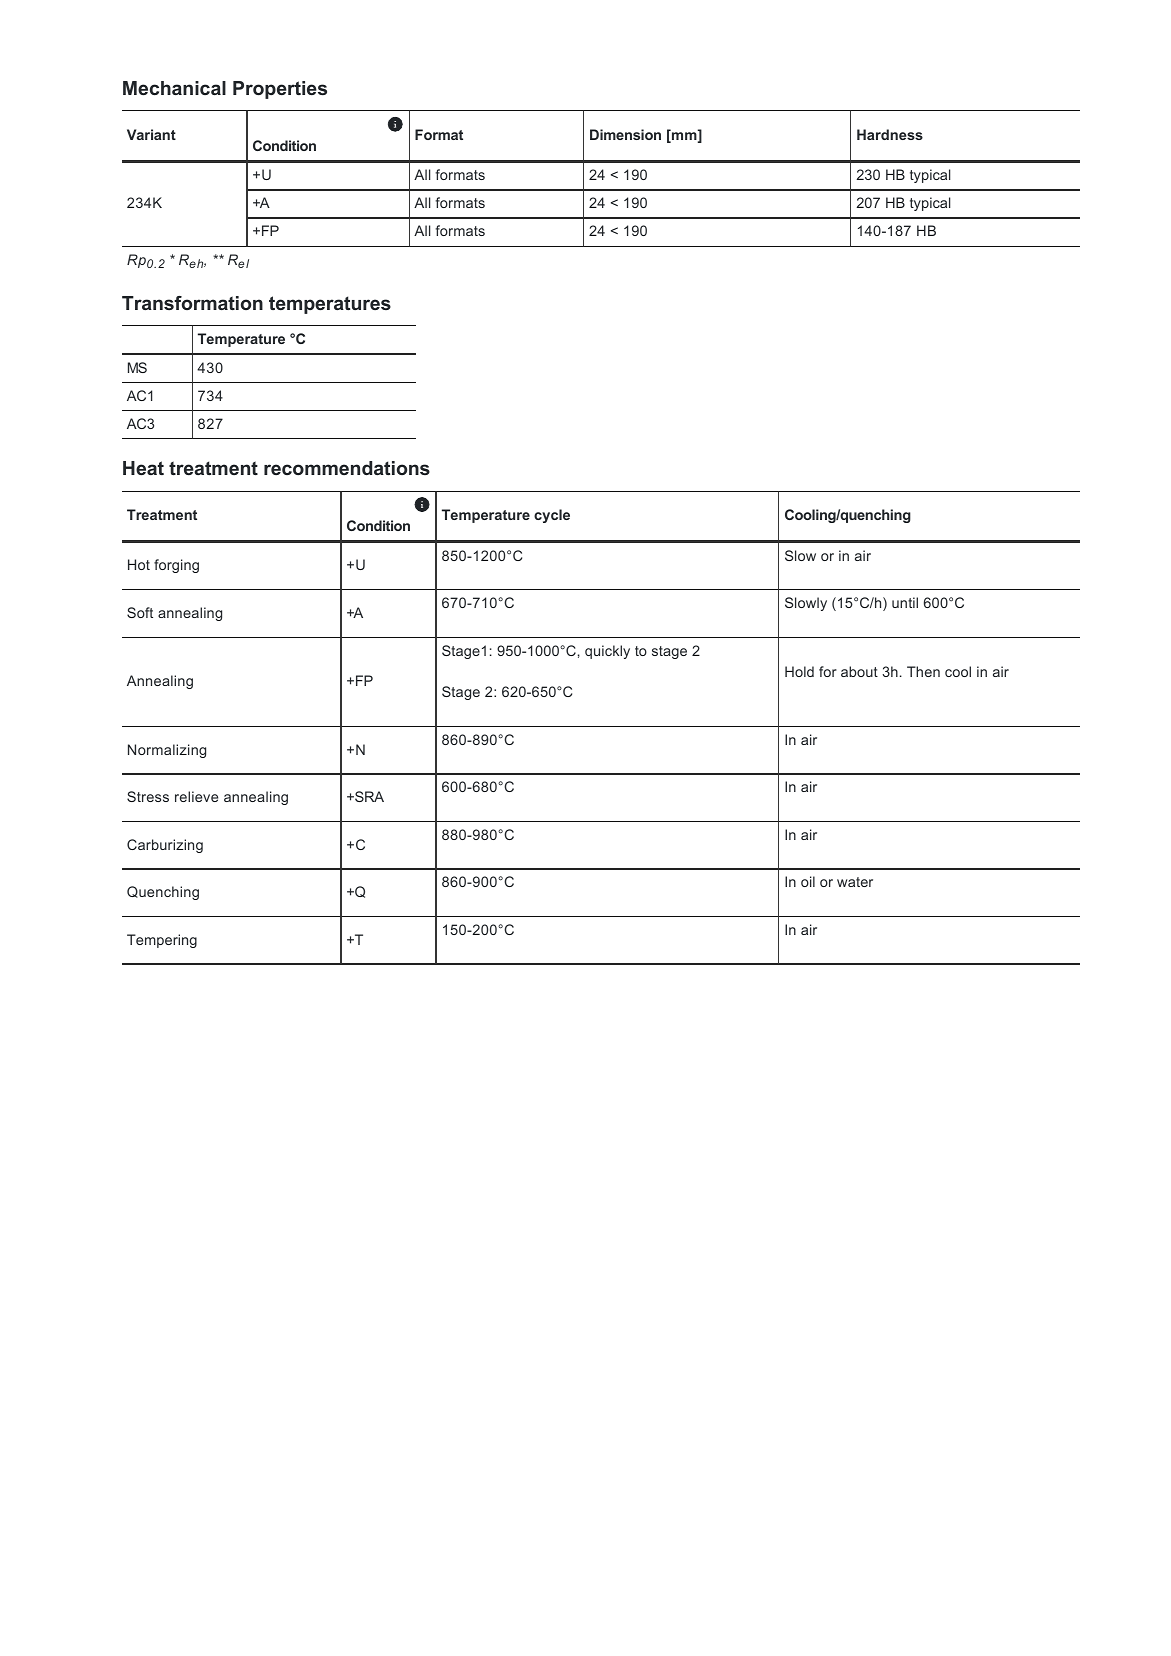  I want to click on oil, so click(808, 881).
